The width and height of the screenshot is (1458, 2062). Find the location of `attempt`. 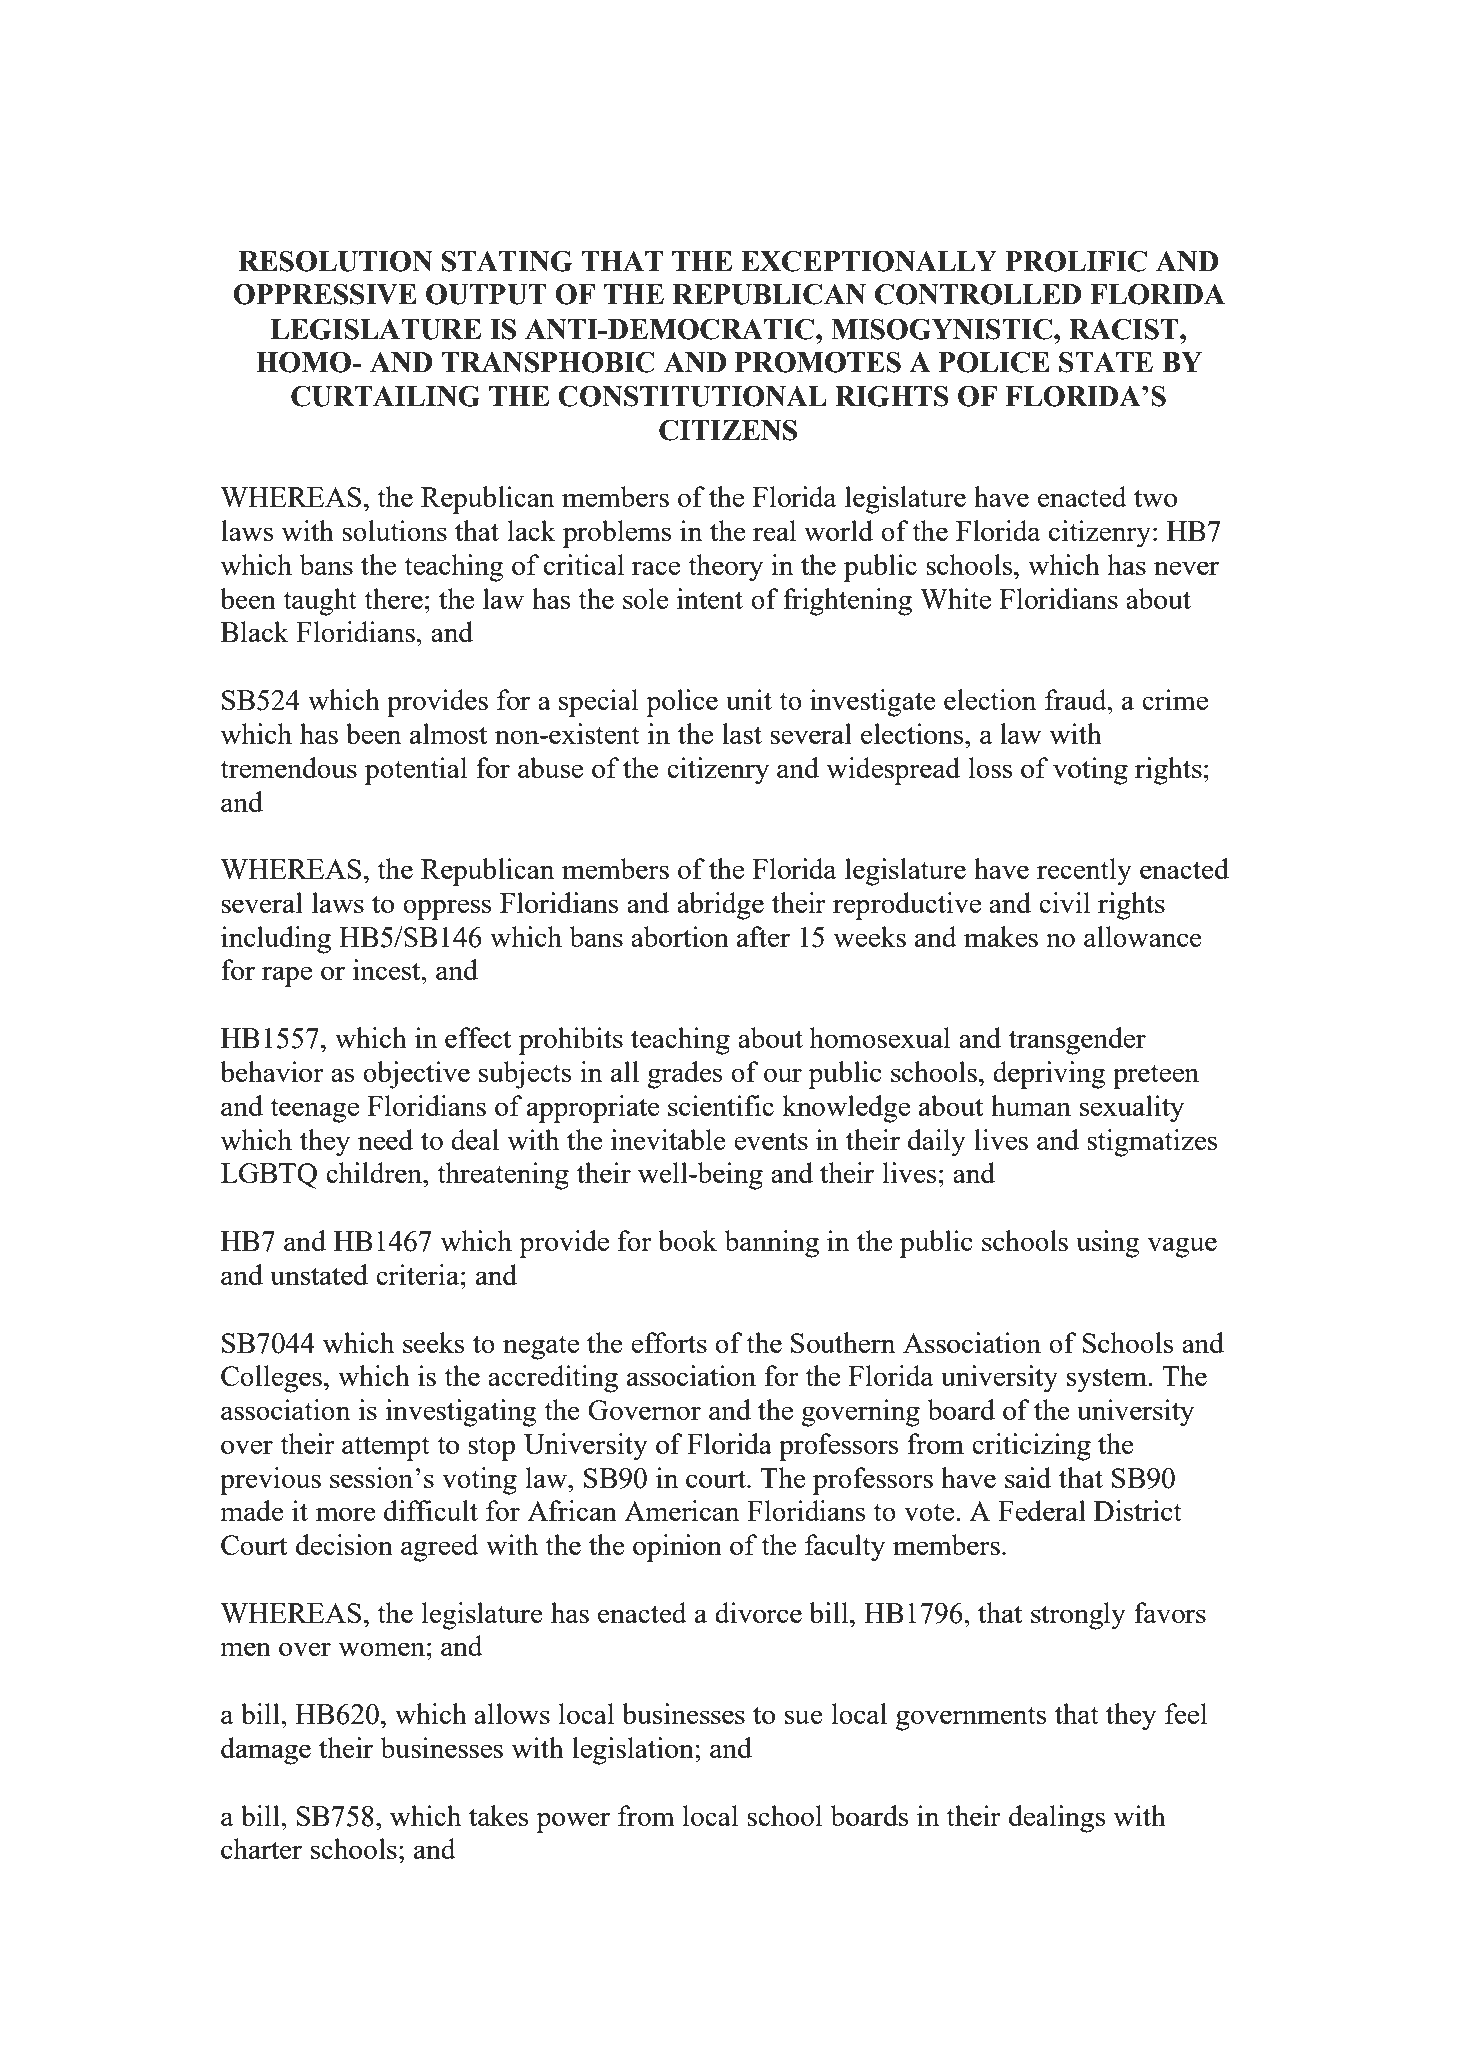

attempt is located at coordinates (386, 1448).
